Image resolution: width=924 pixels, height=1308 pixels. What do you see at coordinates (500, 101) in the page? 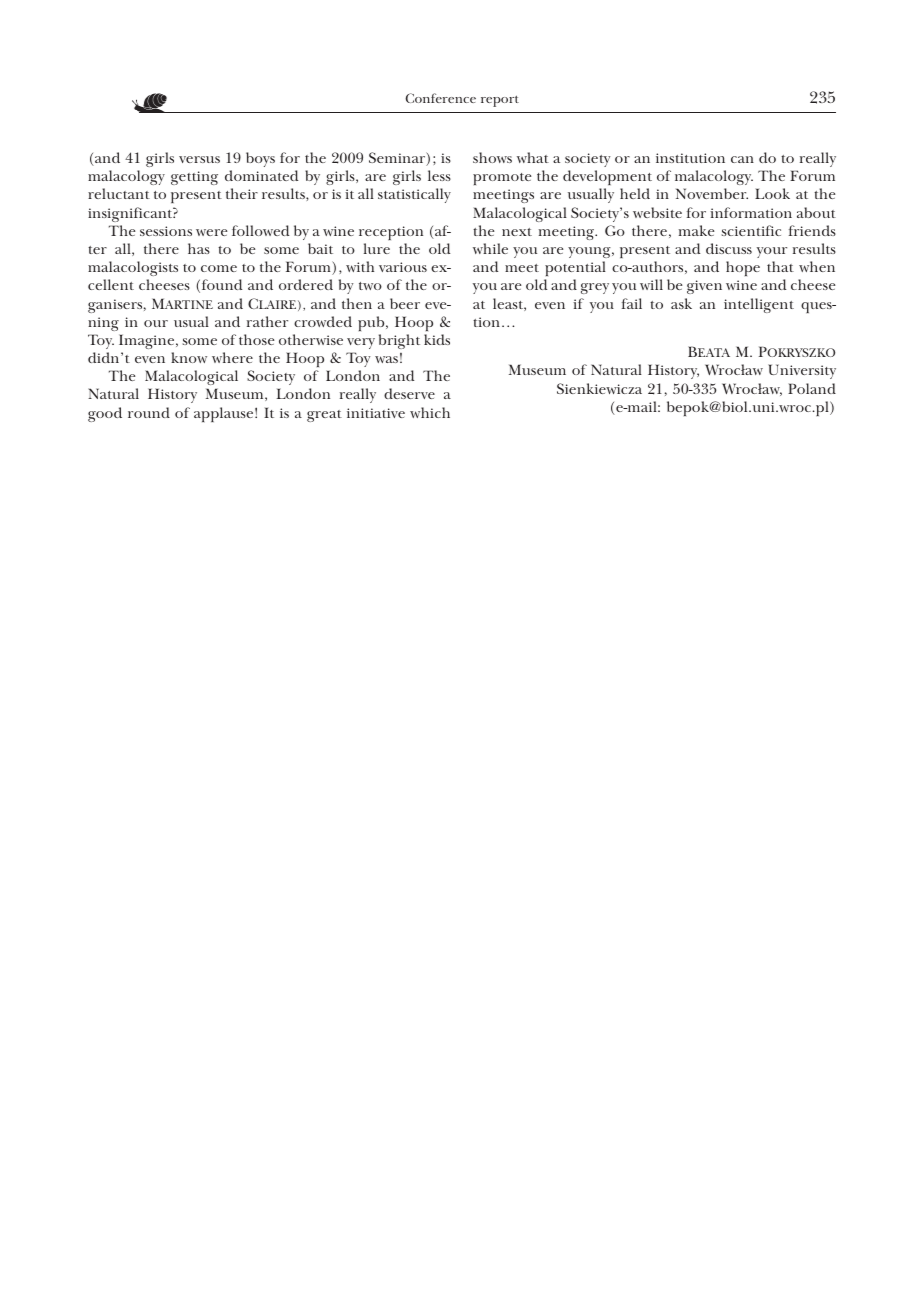
I see `report` at bounding box center [500, 101].
